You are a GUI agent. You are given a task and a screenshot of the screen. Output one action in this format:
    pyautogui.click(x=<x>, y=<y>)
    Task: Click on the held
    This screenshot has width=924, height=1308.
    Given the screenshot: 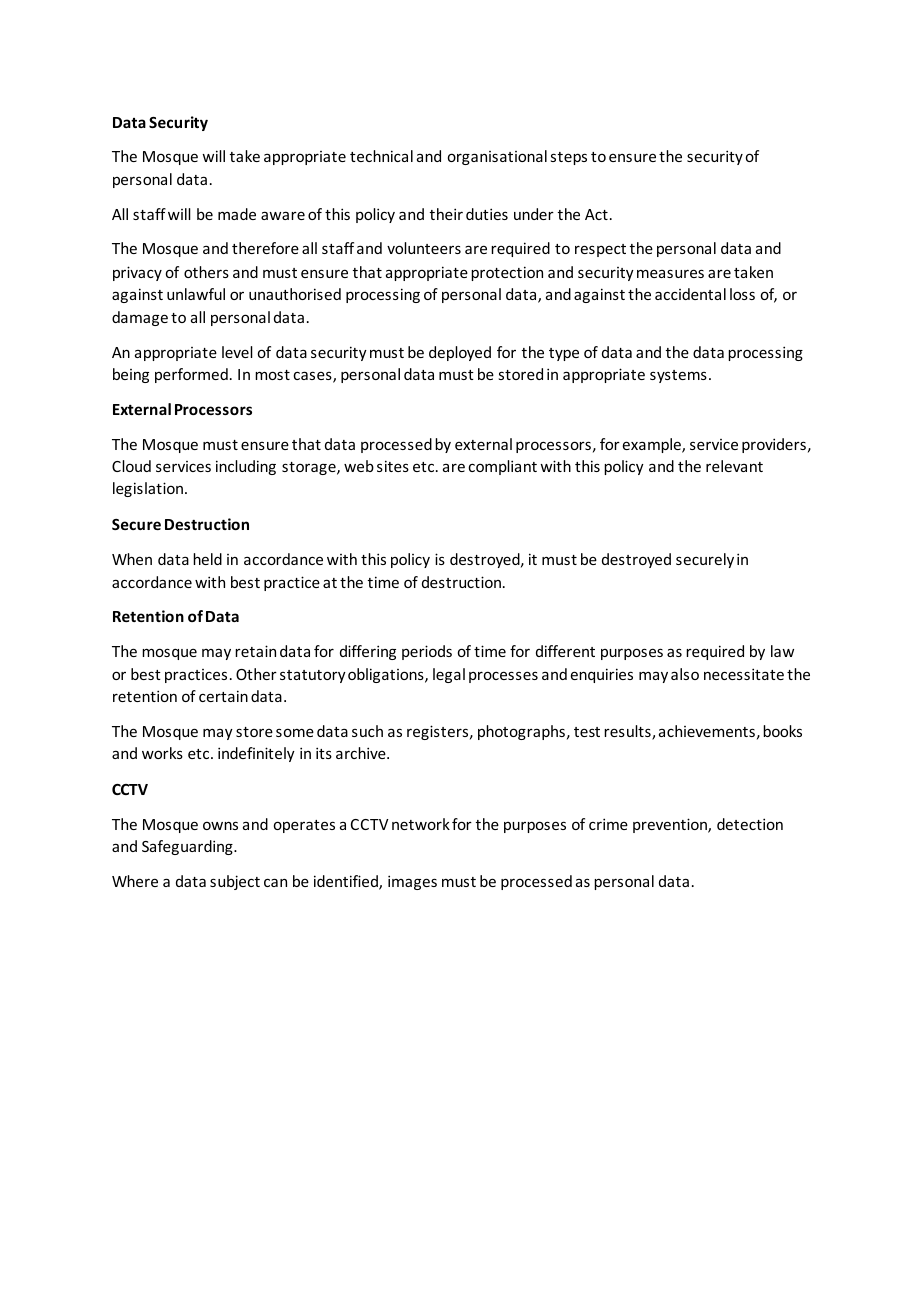 What is the action you would take?
    pyautogui.click(x=207, y=559)
